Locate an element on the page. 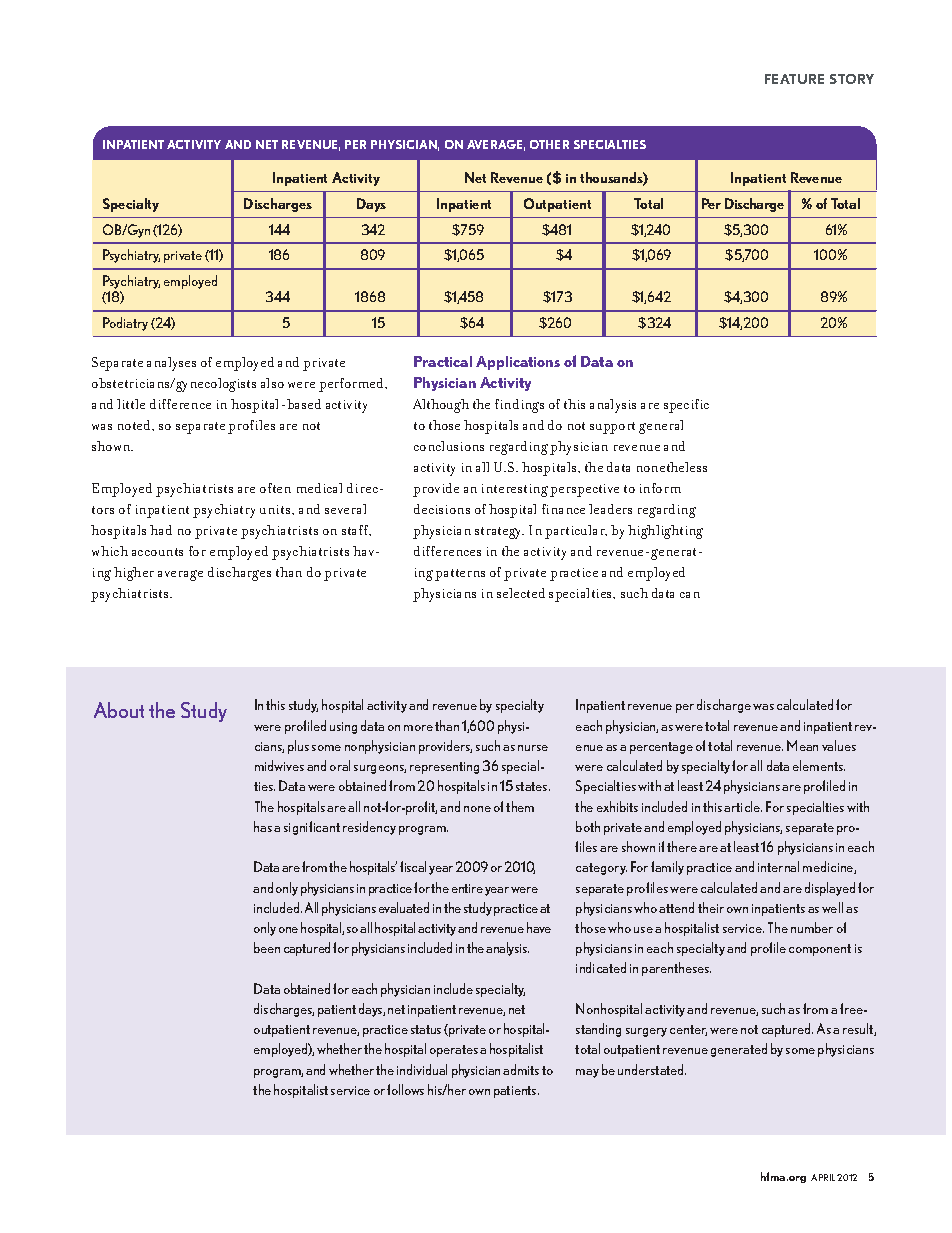  OTHER is located at coordinates (549, 144).
